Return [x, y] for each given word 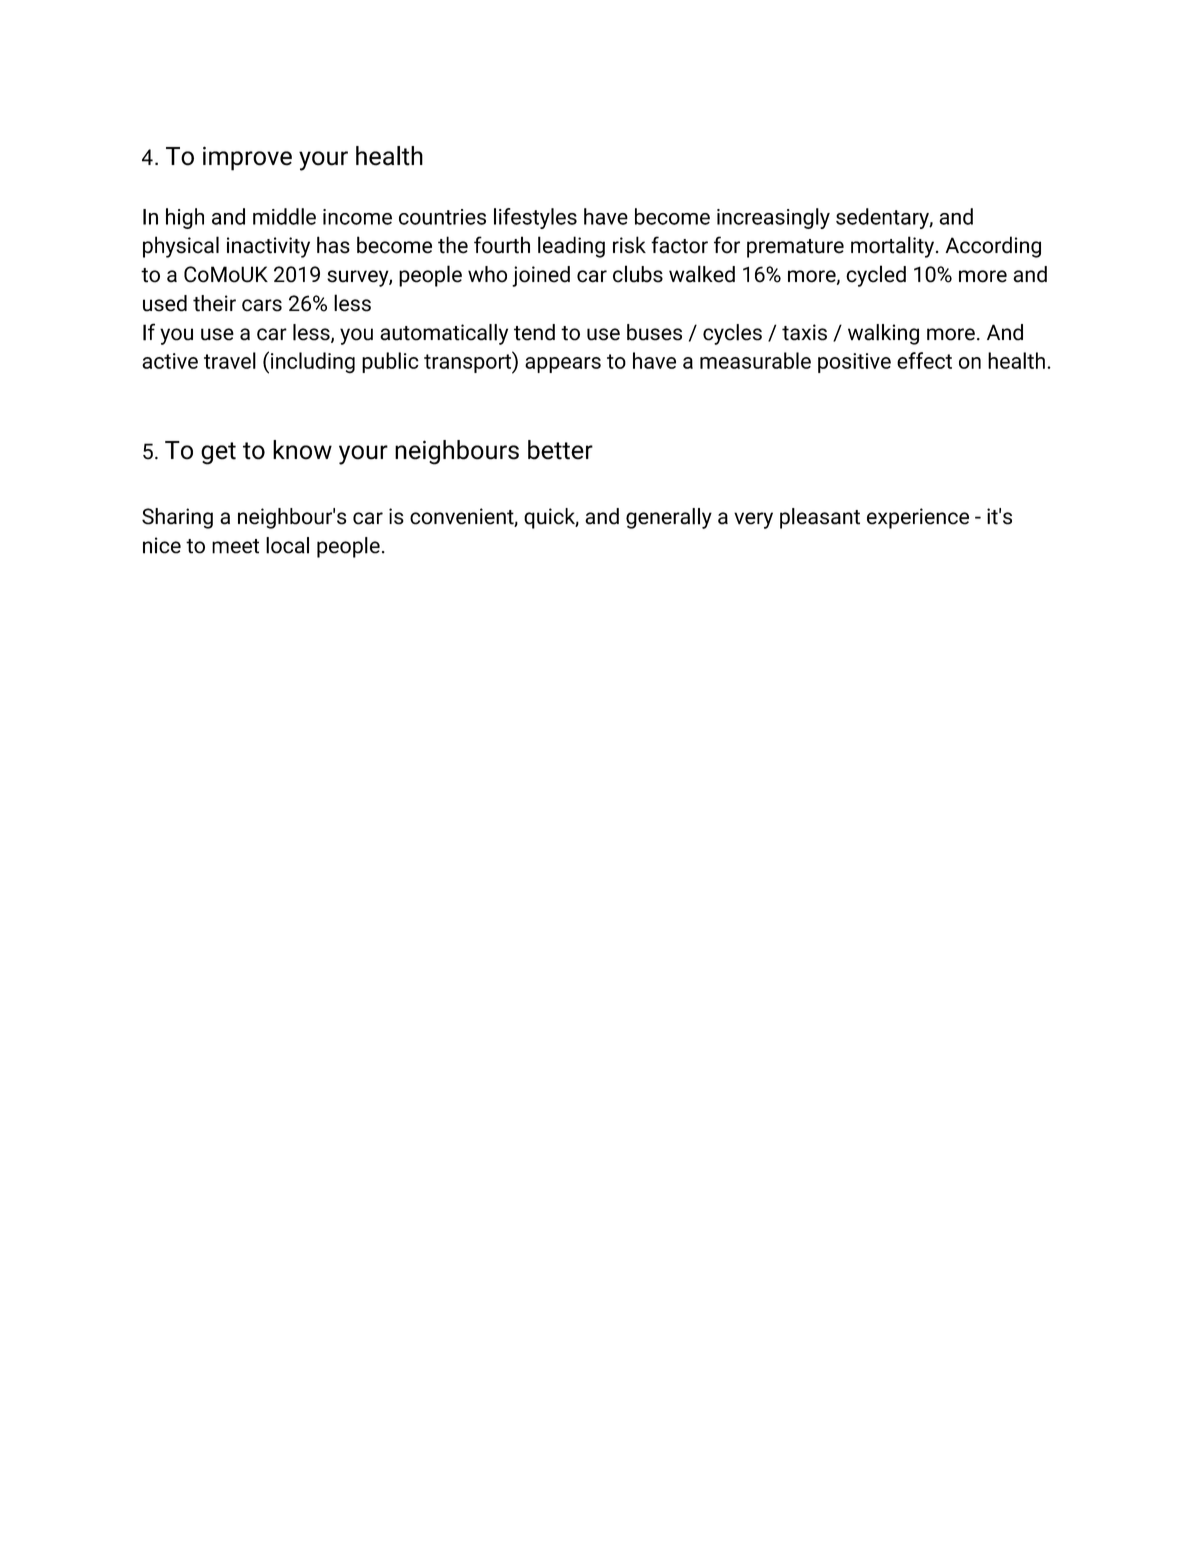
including [313, 363]
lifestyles [535, 218]
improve [247, 158]
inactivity [268, 247]
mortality [894, 247]
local [287, 545]
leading [571, 247]
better [560, 450]
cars [262, 305]
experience [918, 518]
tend [534, 332]
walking [883, 334]
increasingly [773, 218]
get [218, 453]
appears [563, 365]
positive [854, 363]
